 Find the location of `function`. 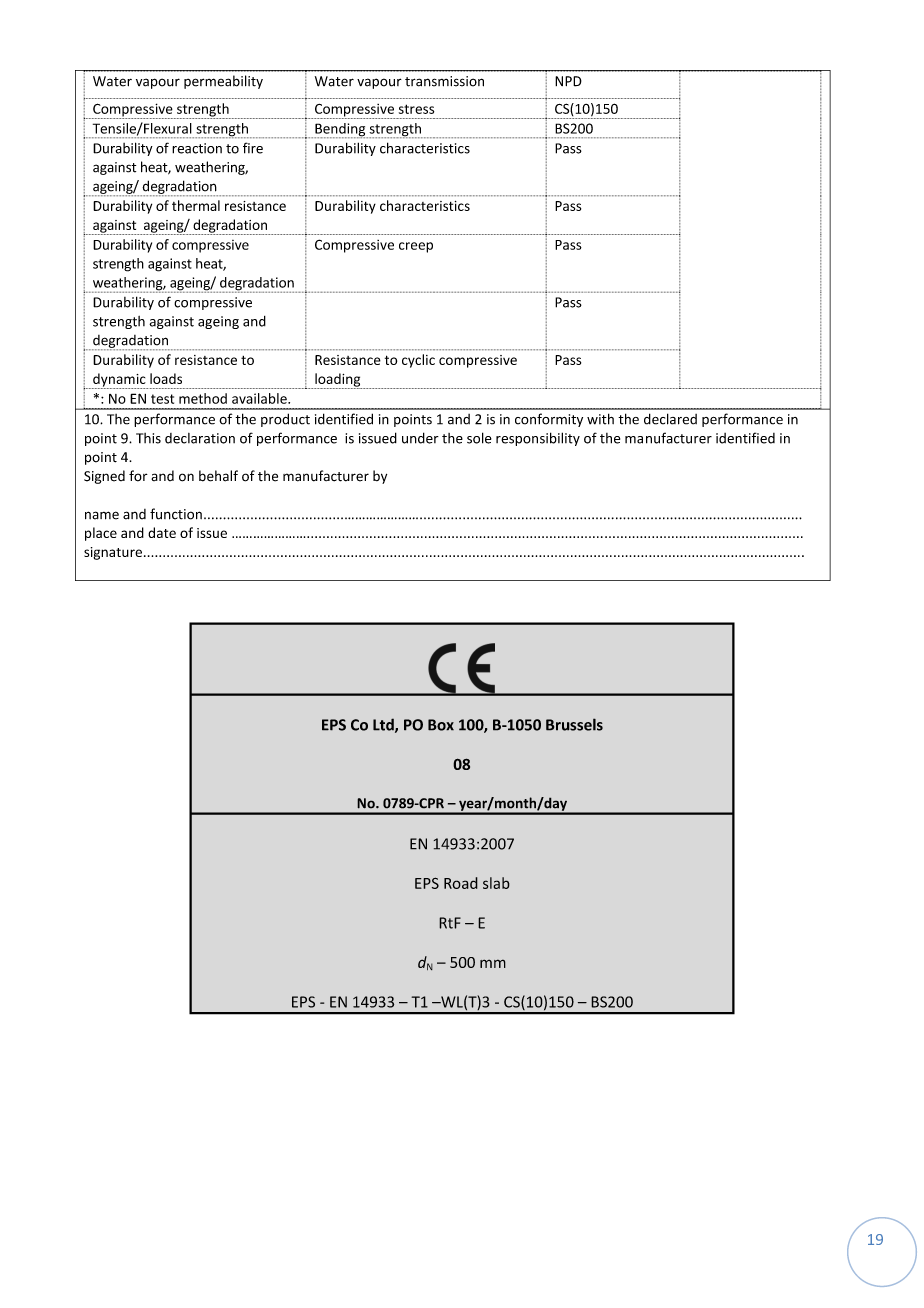

function is located at coordinates (176, 514).
